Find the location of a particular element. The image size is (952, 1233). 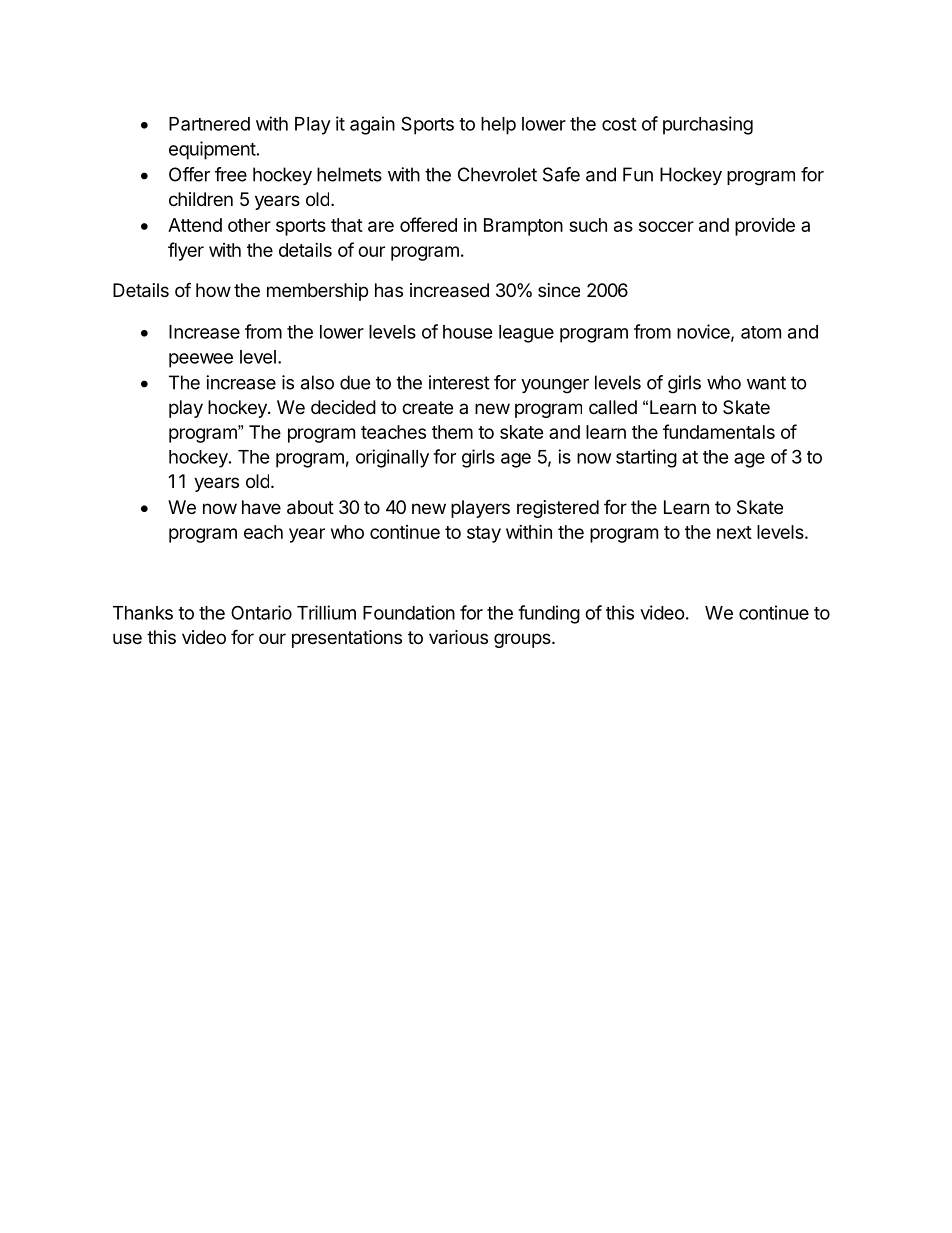

interest is located at coordinates (459, 382).
